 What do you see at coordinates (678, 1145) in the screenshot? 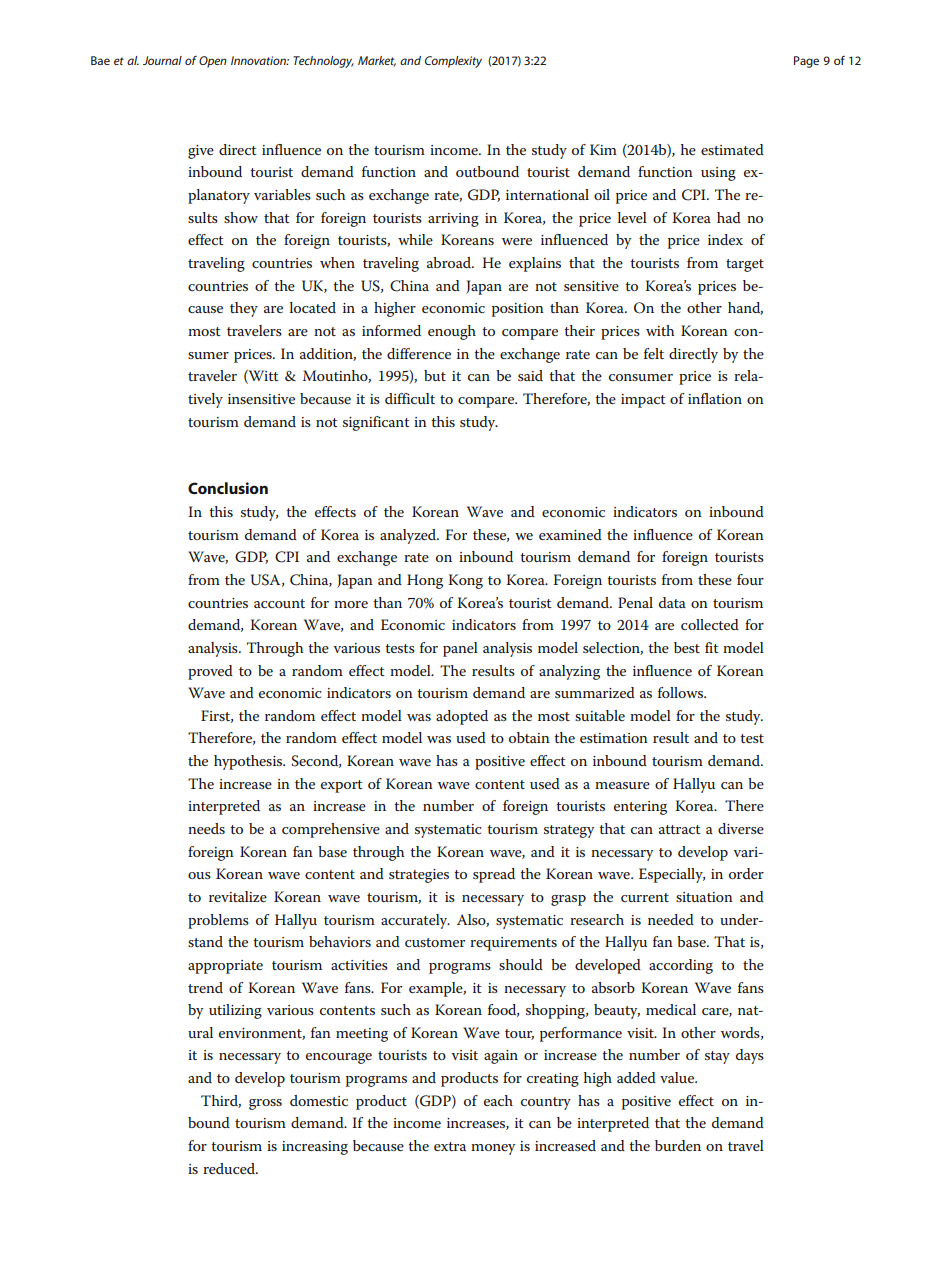
I see `burden` at bounding box center [678, 1145].
